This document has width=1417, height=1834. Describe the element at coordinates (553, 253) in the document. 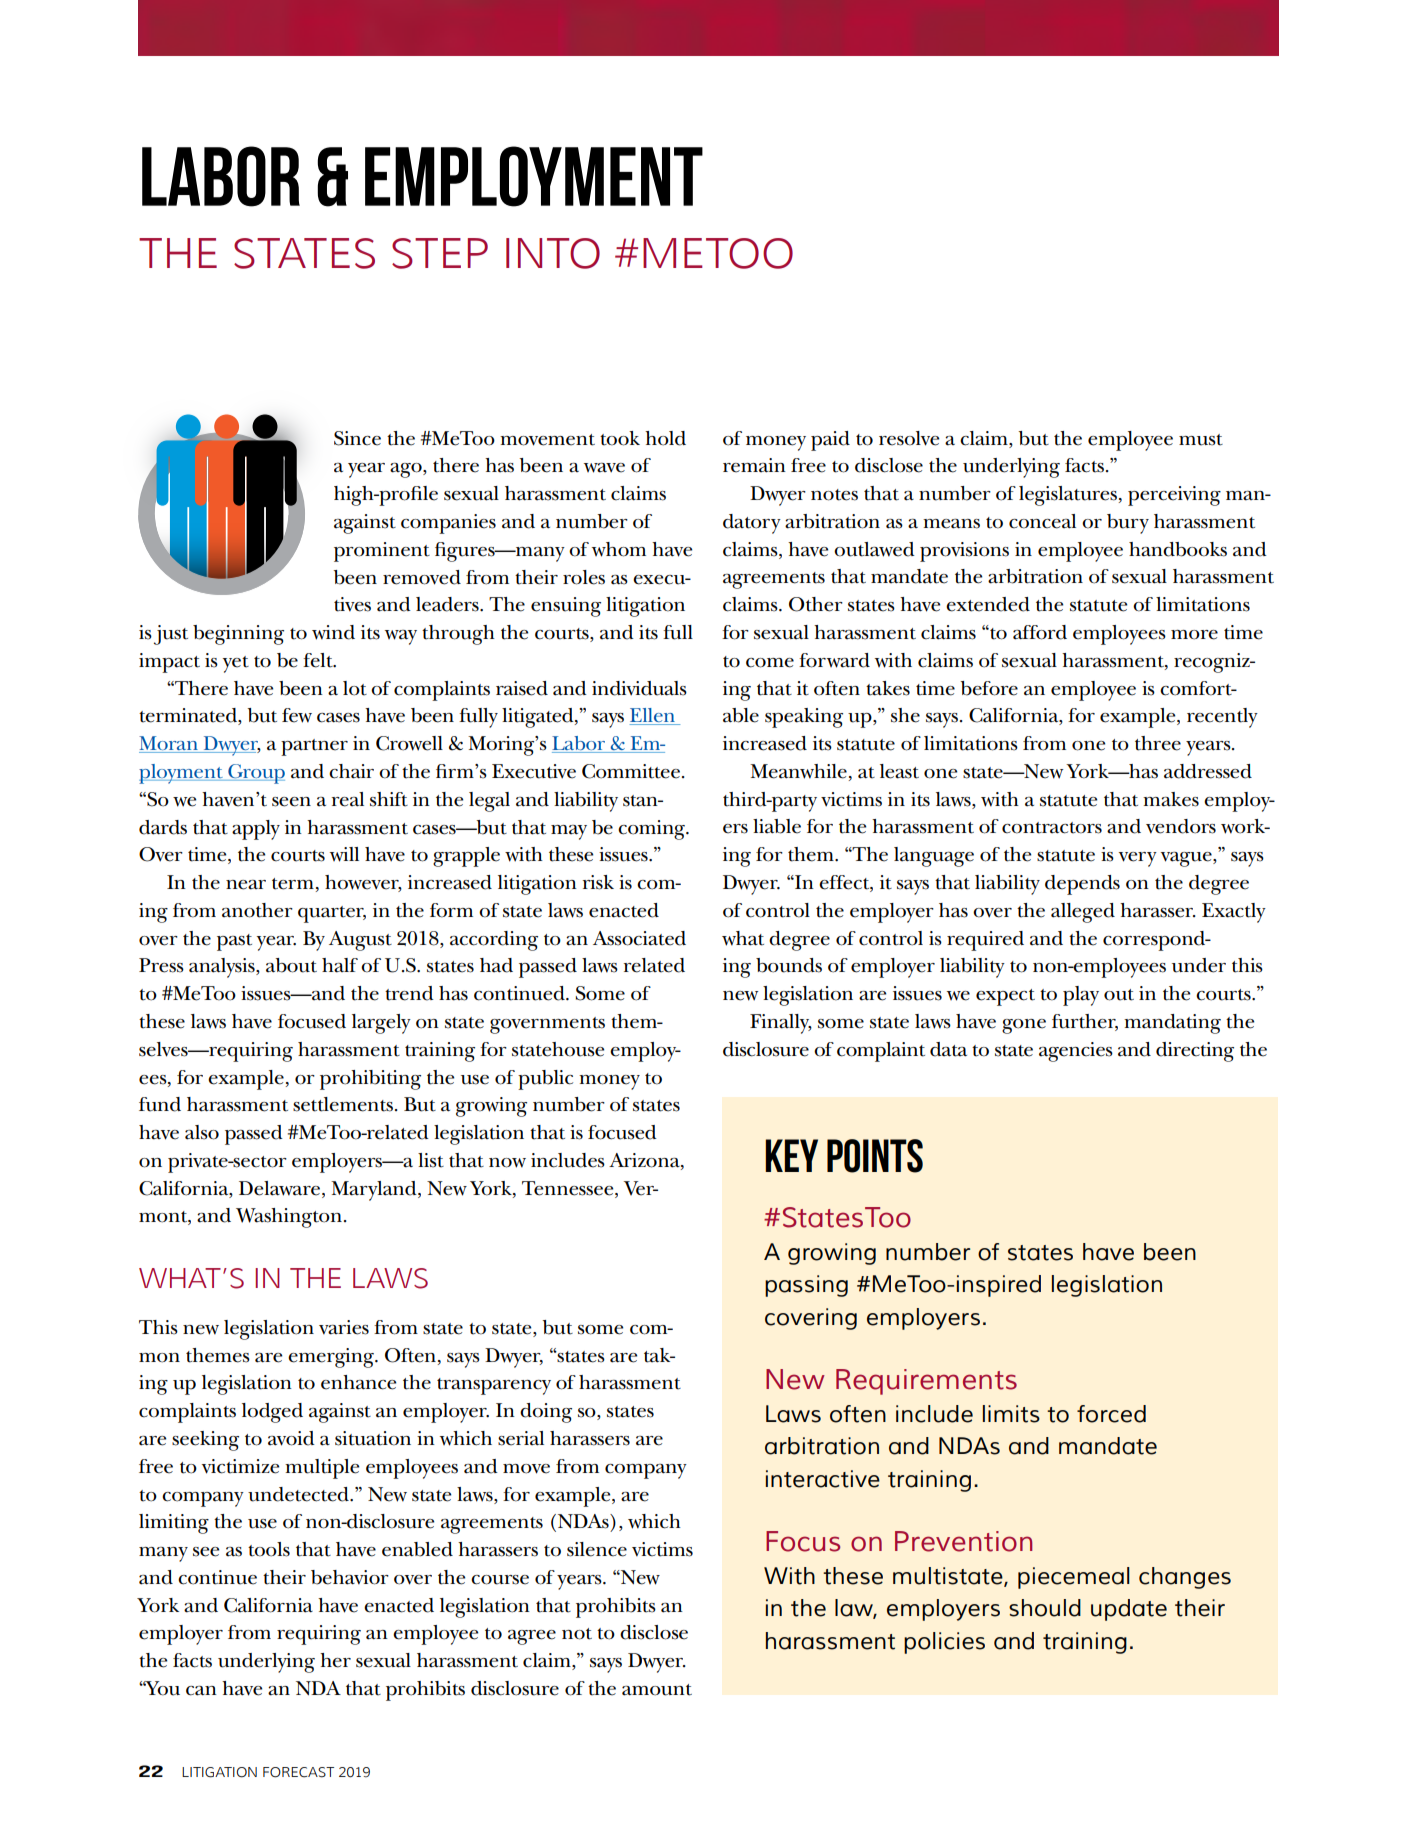

I see `INTO` at that location.
